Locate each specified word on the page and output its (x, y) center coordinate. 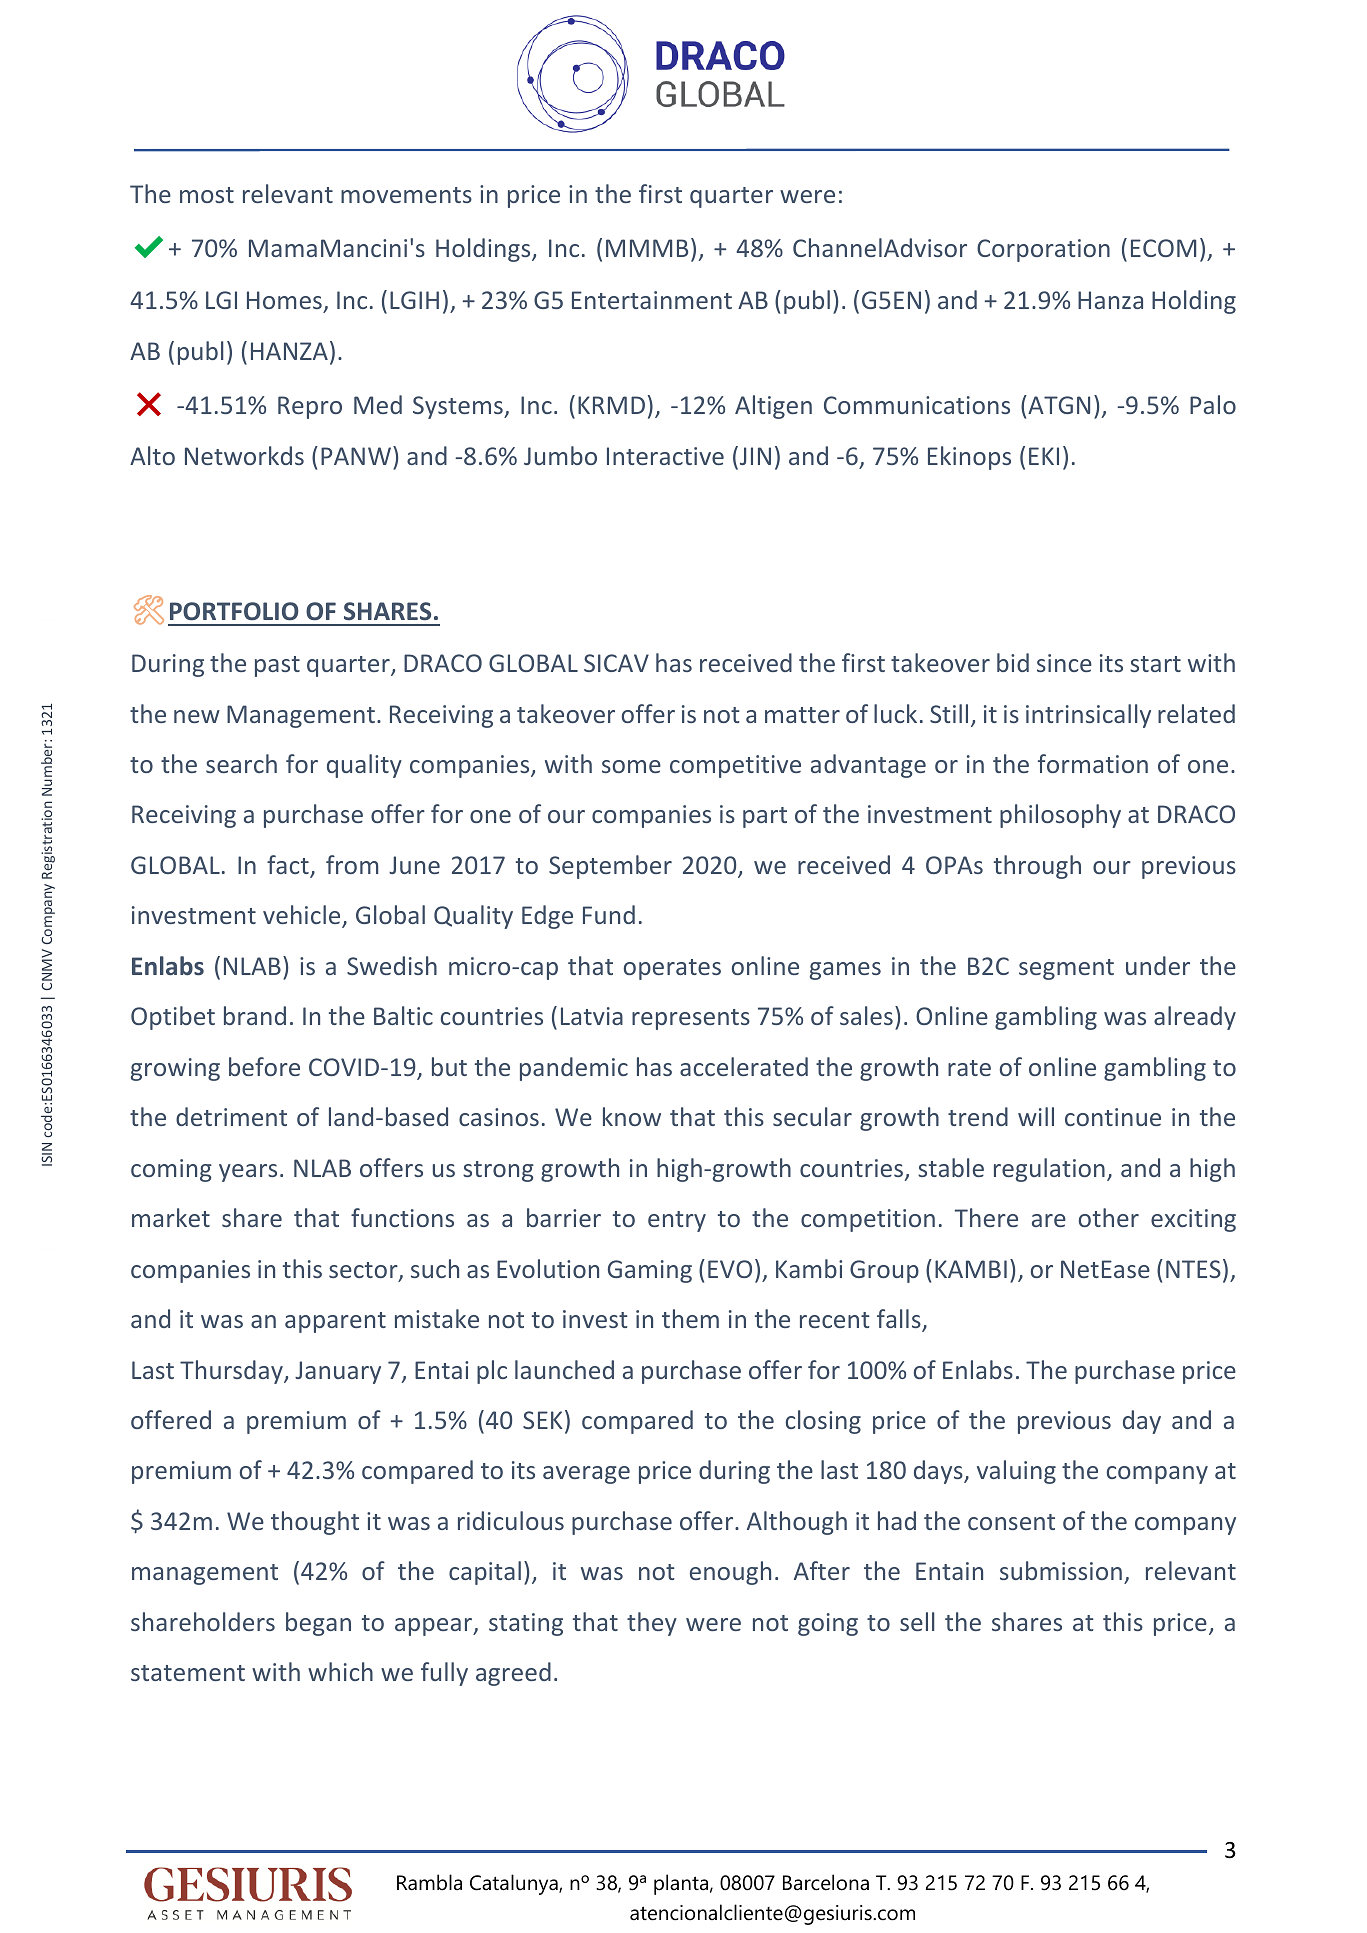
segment (1066, 969)
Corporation (1043, 250)
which (340, 1671)
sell (917, 1621)
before (264, 1066)
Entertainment (652, 300)
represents (691, 1019)
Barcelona (826, 1882)
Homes (284, 300)
